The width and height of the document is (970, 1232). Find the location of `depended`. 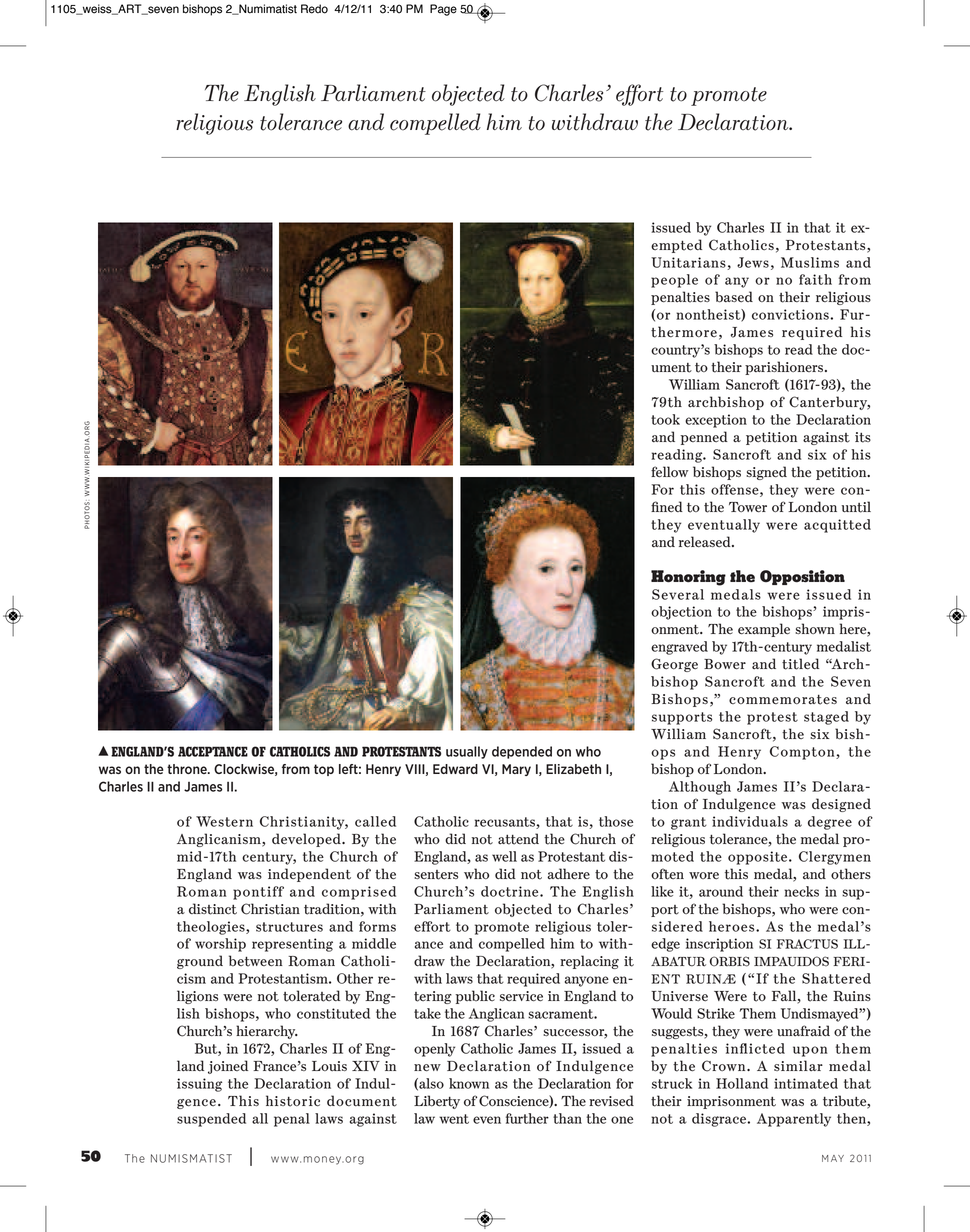

depended is located at coordinates (522, 752).
